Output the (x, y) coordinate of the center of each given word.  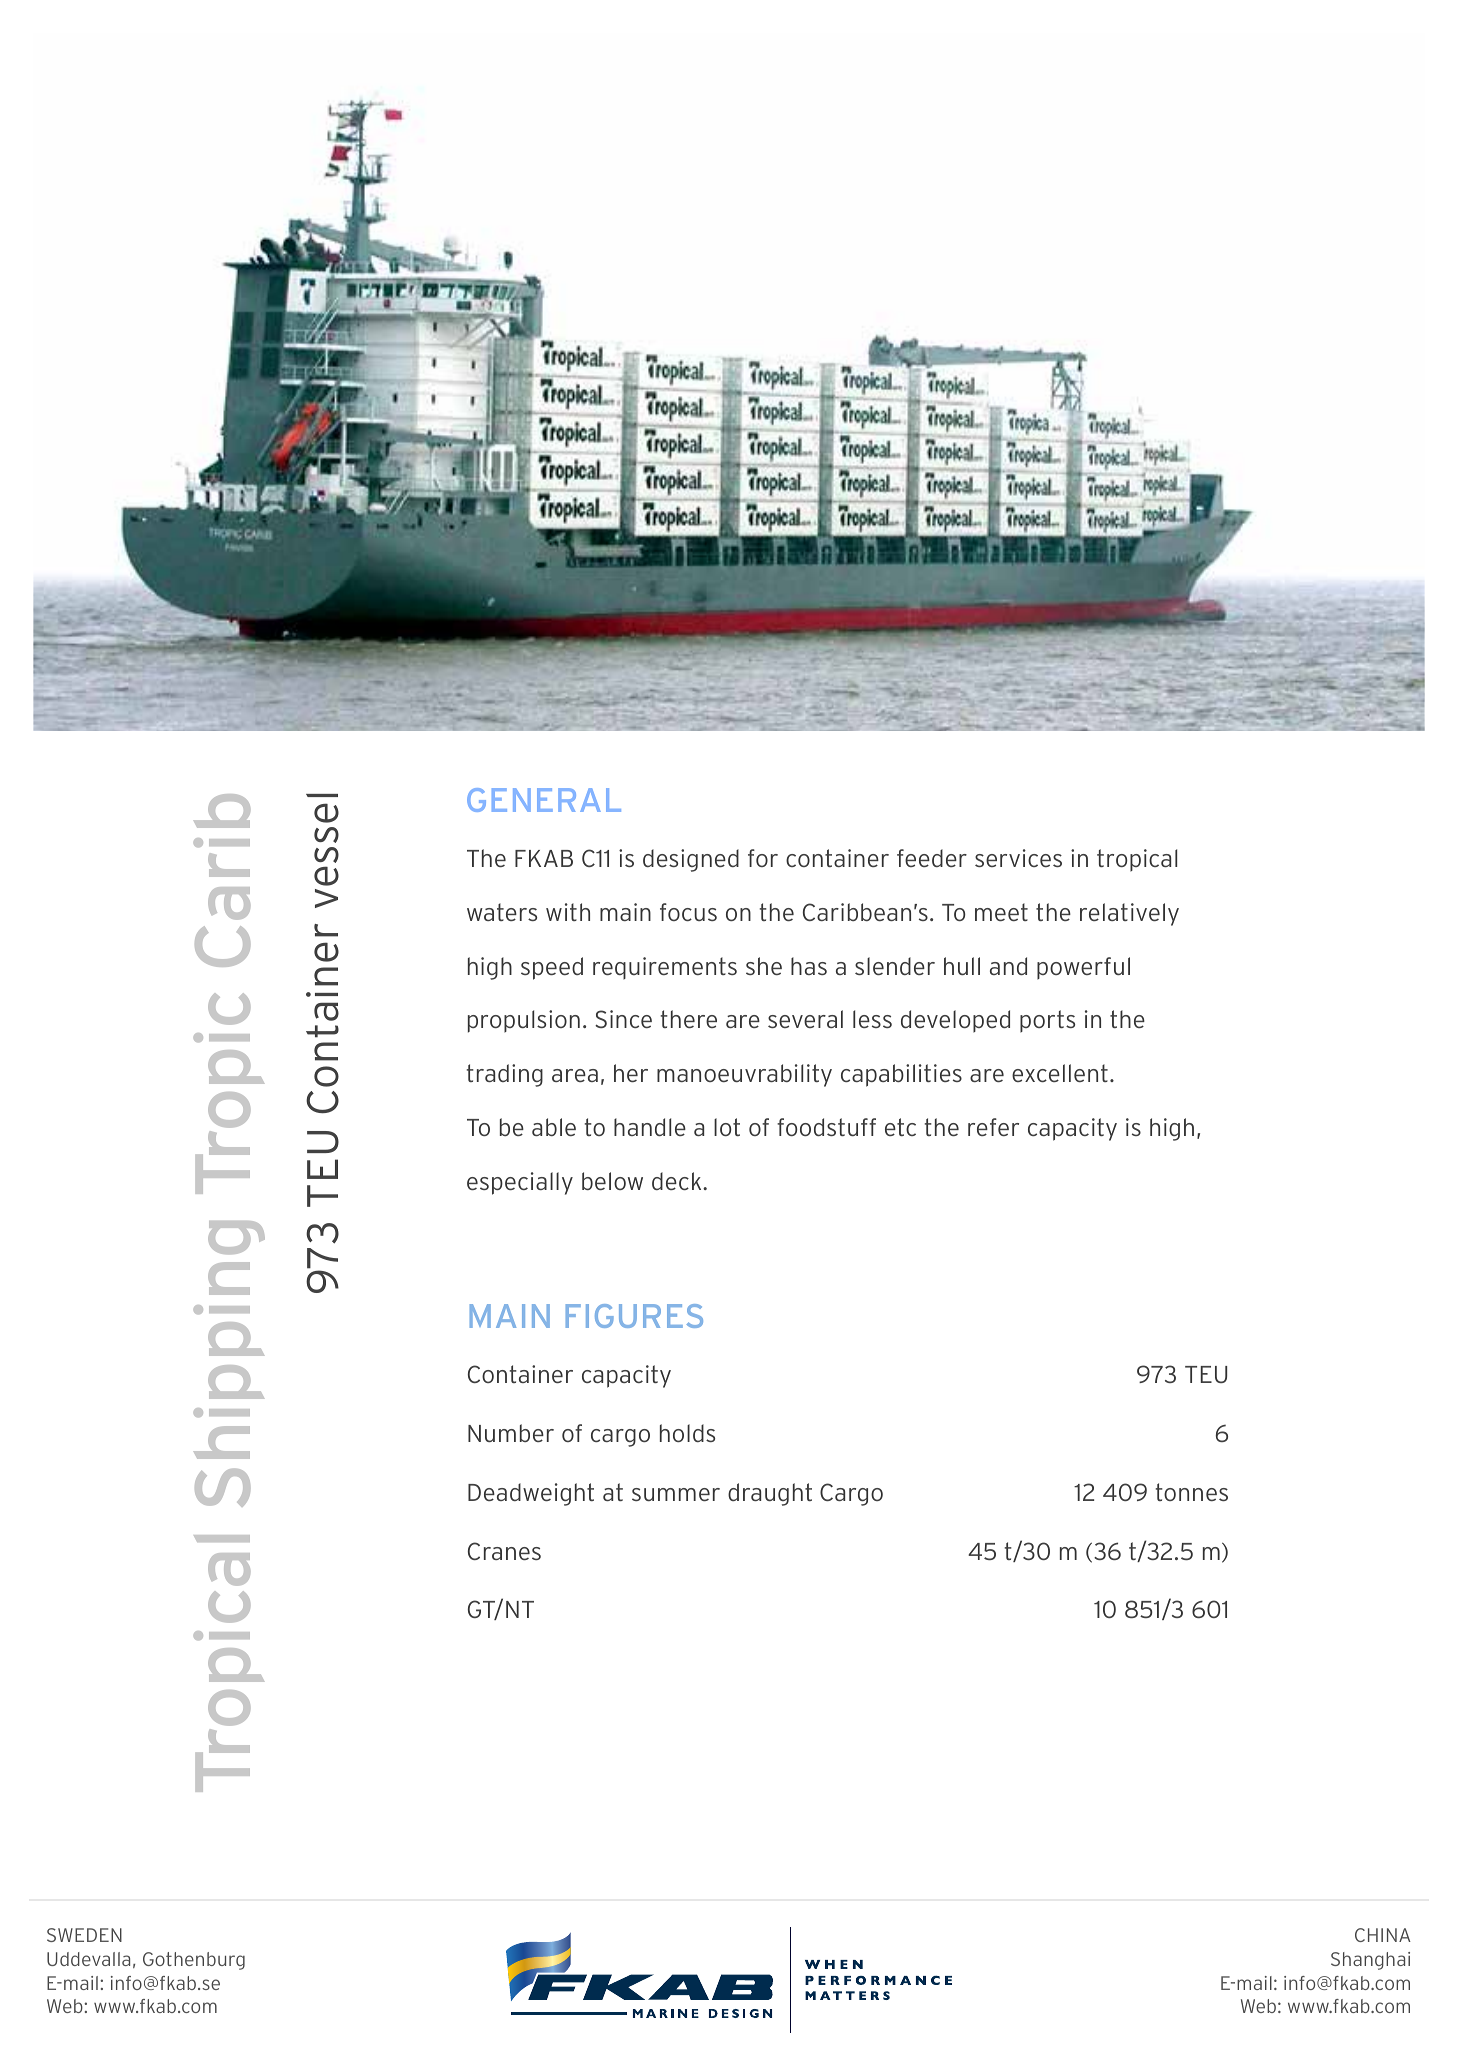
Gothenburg (194, 1961)
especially (520, 1183)
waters (502, 912)
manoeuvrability (744, 1075)
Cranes (504, 1551)
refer (993, 1127)
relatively (1129, 914)
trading (505, 1075)
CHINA (1383, 1935)
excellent (1060, 1073)
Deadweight (531, 1494)
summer (676, 1494)
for (763, 858)
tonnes (1192, 1492)
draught (770, 1494)
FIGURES (634, 1316)
